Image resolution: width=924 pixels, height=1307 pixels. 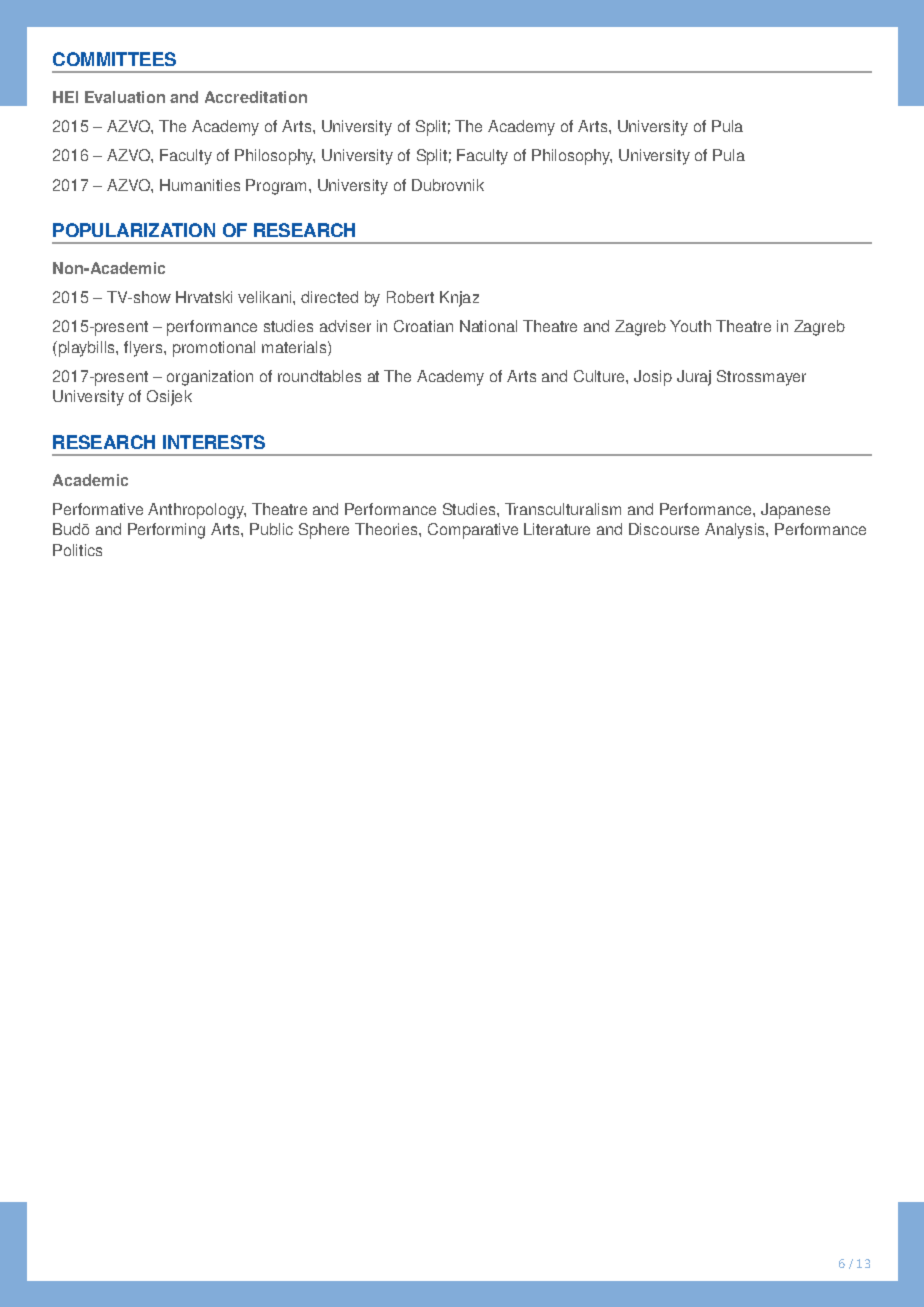 What do you see at coordinates (256, 97) in the document?
I see `Accreditation` at bounding box center [256, 97].
